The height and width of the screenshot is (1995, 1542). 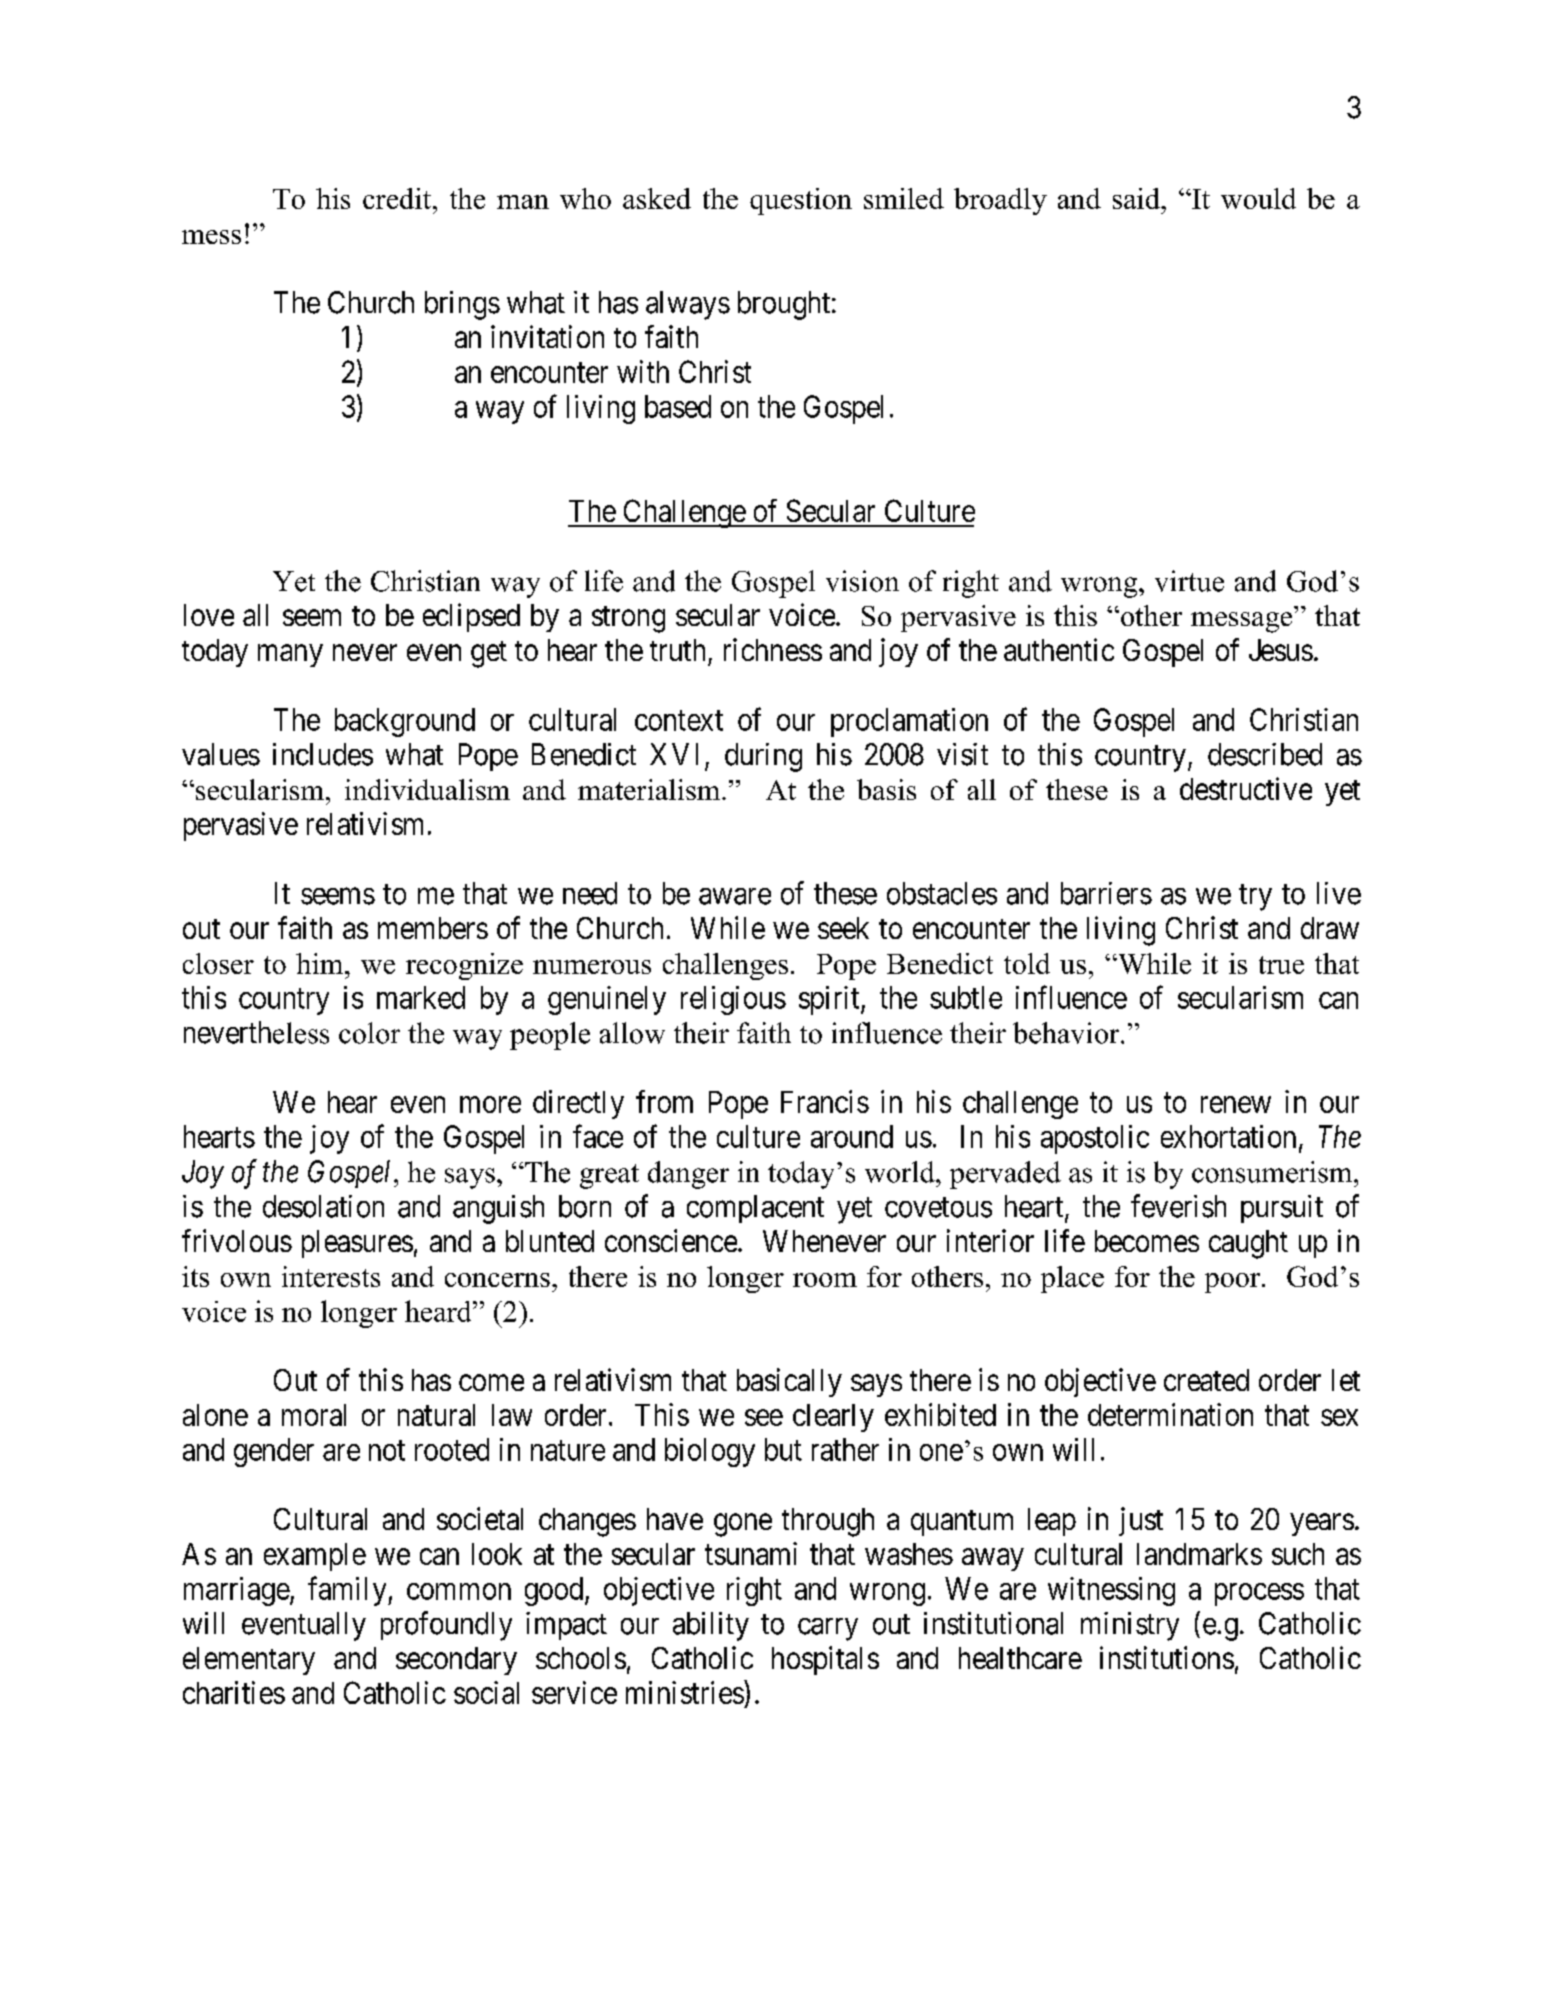 I want to click on true, so click(x=1281, y=965).
